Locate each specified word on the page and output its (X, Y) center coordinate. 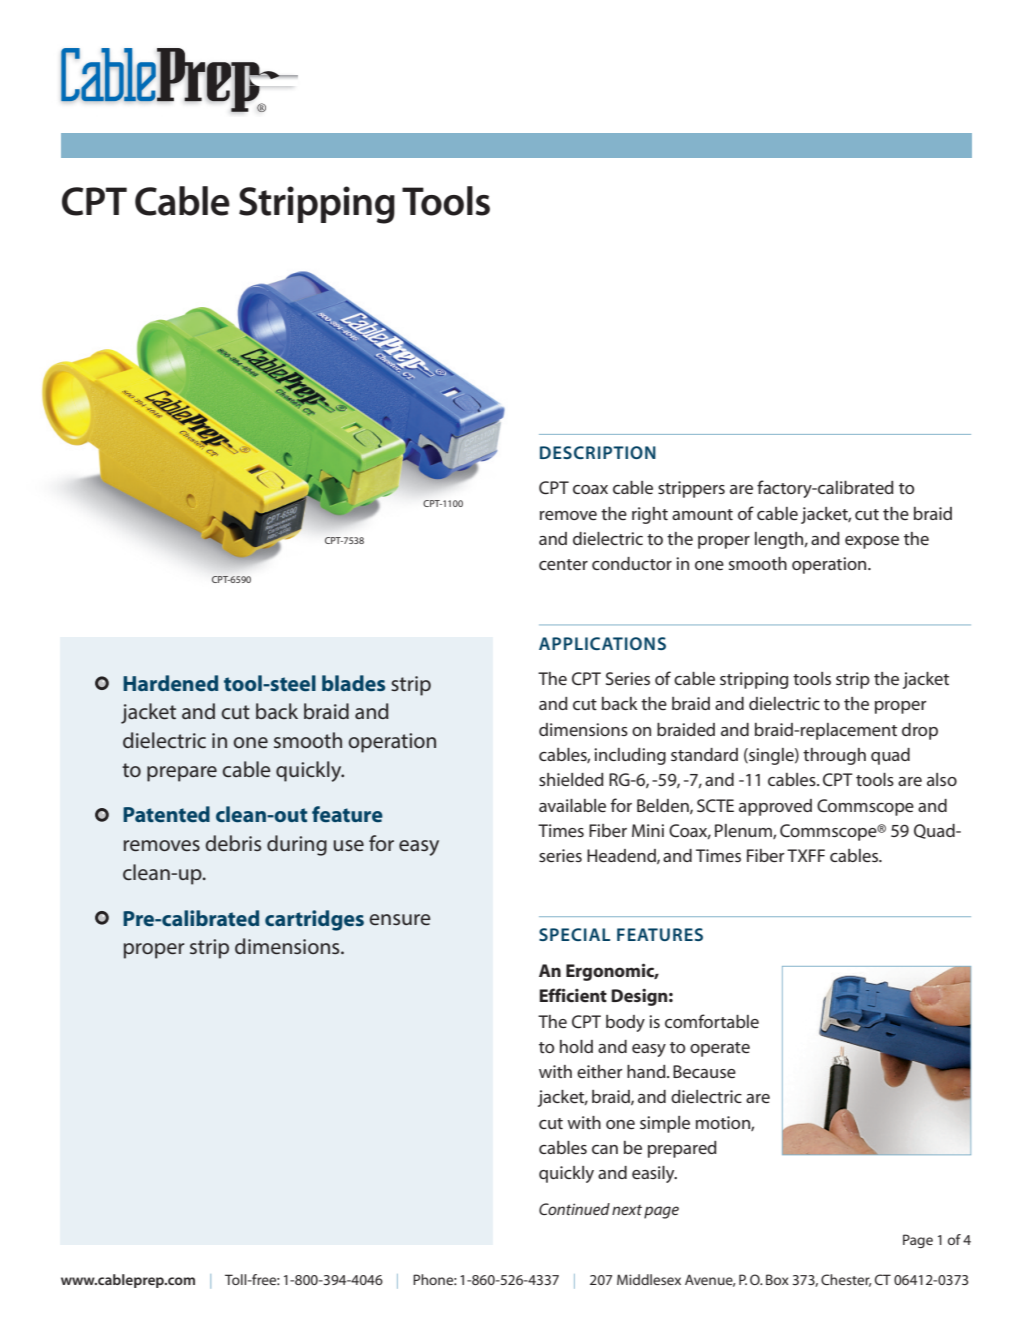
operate (720, 1049)
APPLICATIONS (602, 643)
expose (872, 542)
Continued (574, 1209)
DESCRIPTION (598, 452)
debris (233, 843)
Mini (648, 830)
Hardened (170, 683)
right (650, 515)
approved (775, 807)
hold (576, 1046)
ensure (400, 919)
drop (920, 731)
